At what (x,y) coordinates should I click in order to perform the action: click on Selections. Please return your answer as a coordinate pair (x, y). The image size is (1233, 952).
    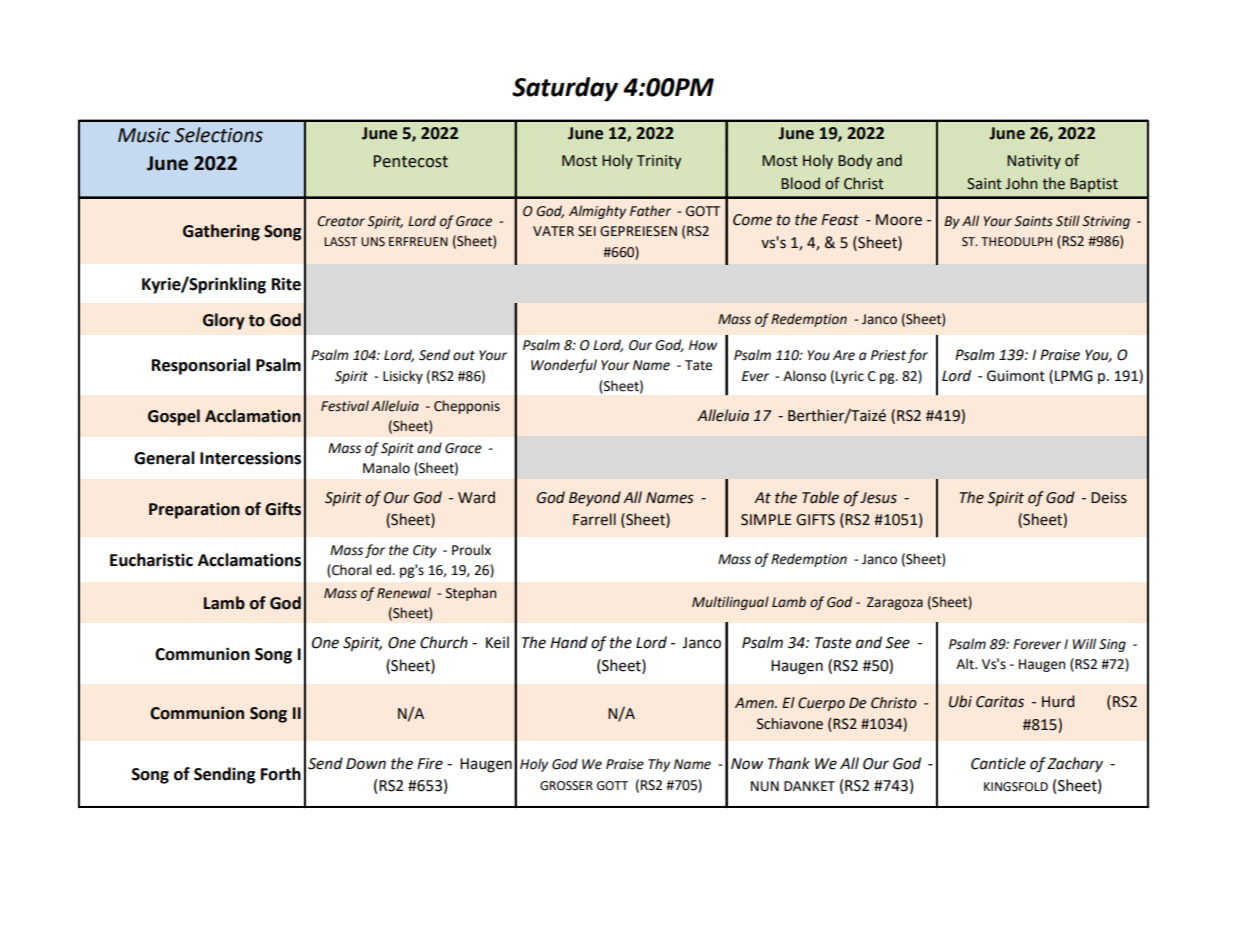
    Looking at the image, I should click on (218, 135).
